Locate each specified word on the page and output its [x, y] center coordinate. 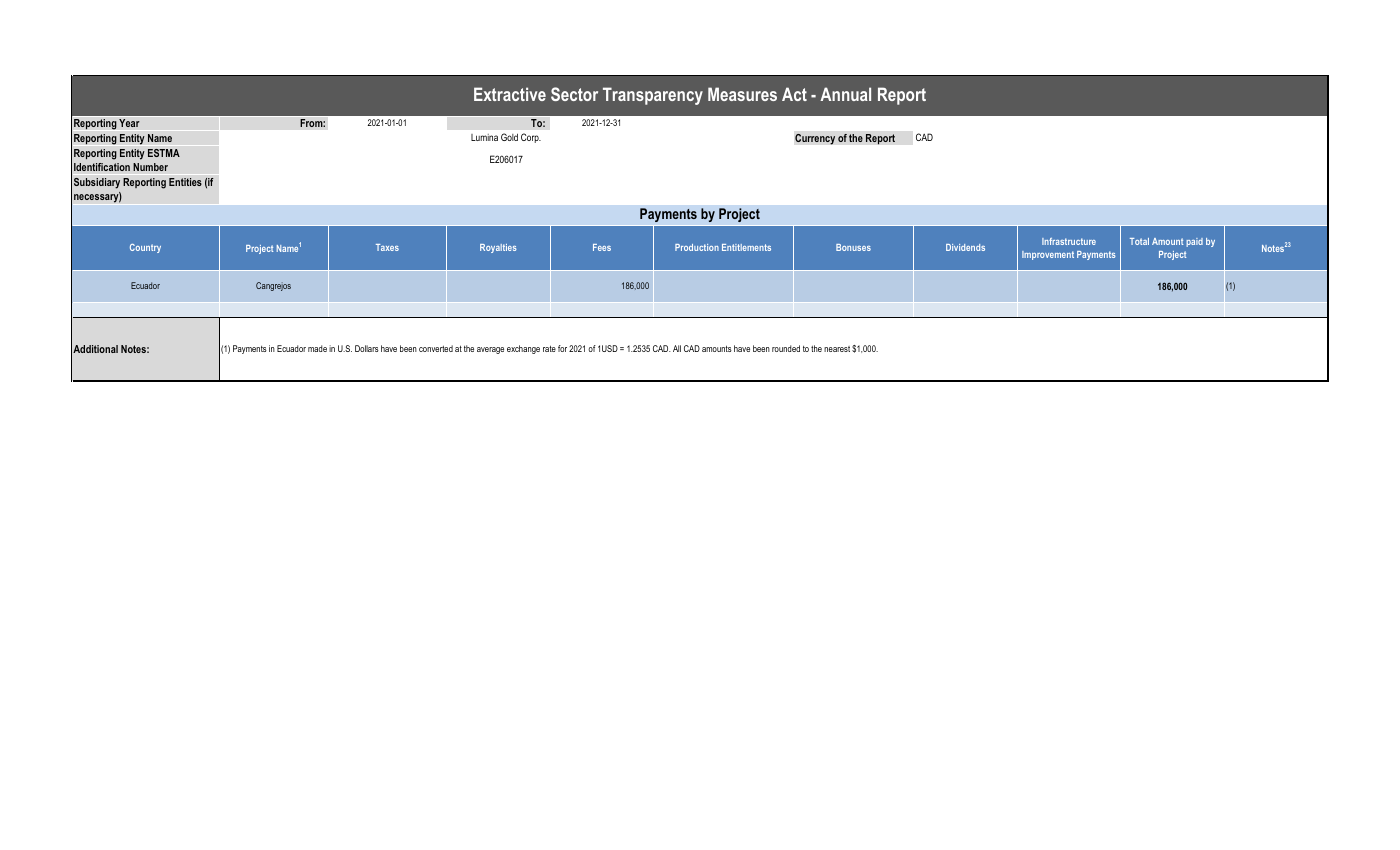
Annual [845, 94]
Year [129, 123]
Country [145, 248]
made [317, 348]
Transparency [653, 96]
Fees [602, 247]
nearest [837, 349]
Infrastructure [1069, 241]
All [677, 348]
